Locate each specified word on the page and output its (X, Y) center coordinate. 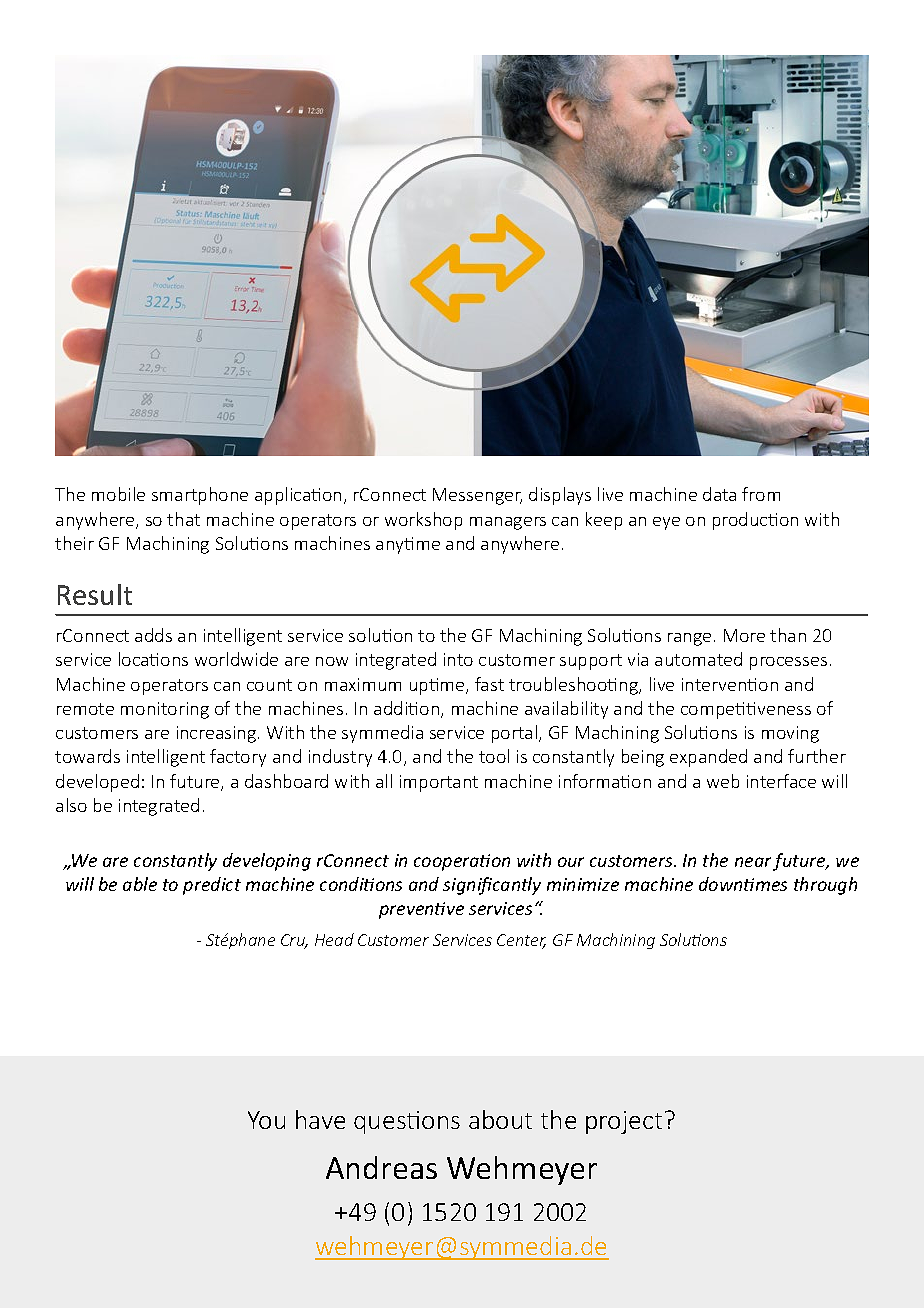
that (183, 519)
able (140, 884)
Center (521, 941)
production (755, 521)
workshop (423, 521)
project (624, 1122)
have (320, 1119)
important (439, 783)
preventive (421, 910)
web (723, 781)
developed (97, 783)
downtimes (743, 884)
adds (153, 635)
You (266, 1120)
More (744, 635)
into (458, 659)
